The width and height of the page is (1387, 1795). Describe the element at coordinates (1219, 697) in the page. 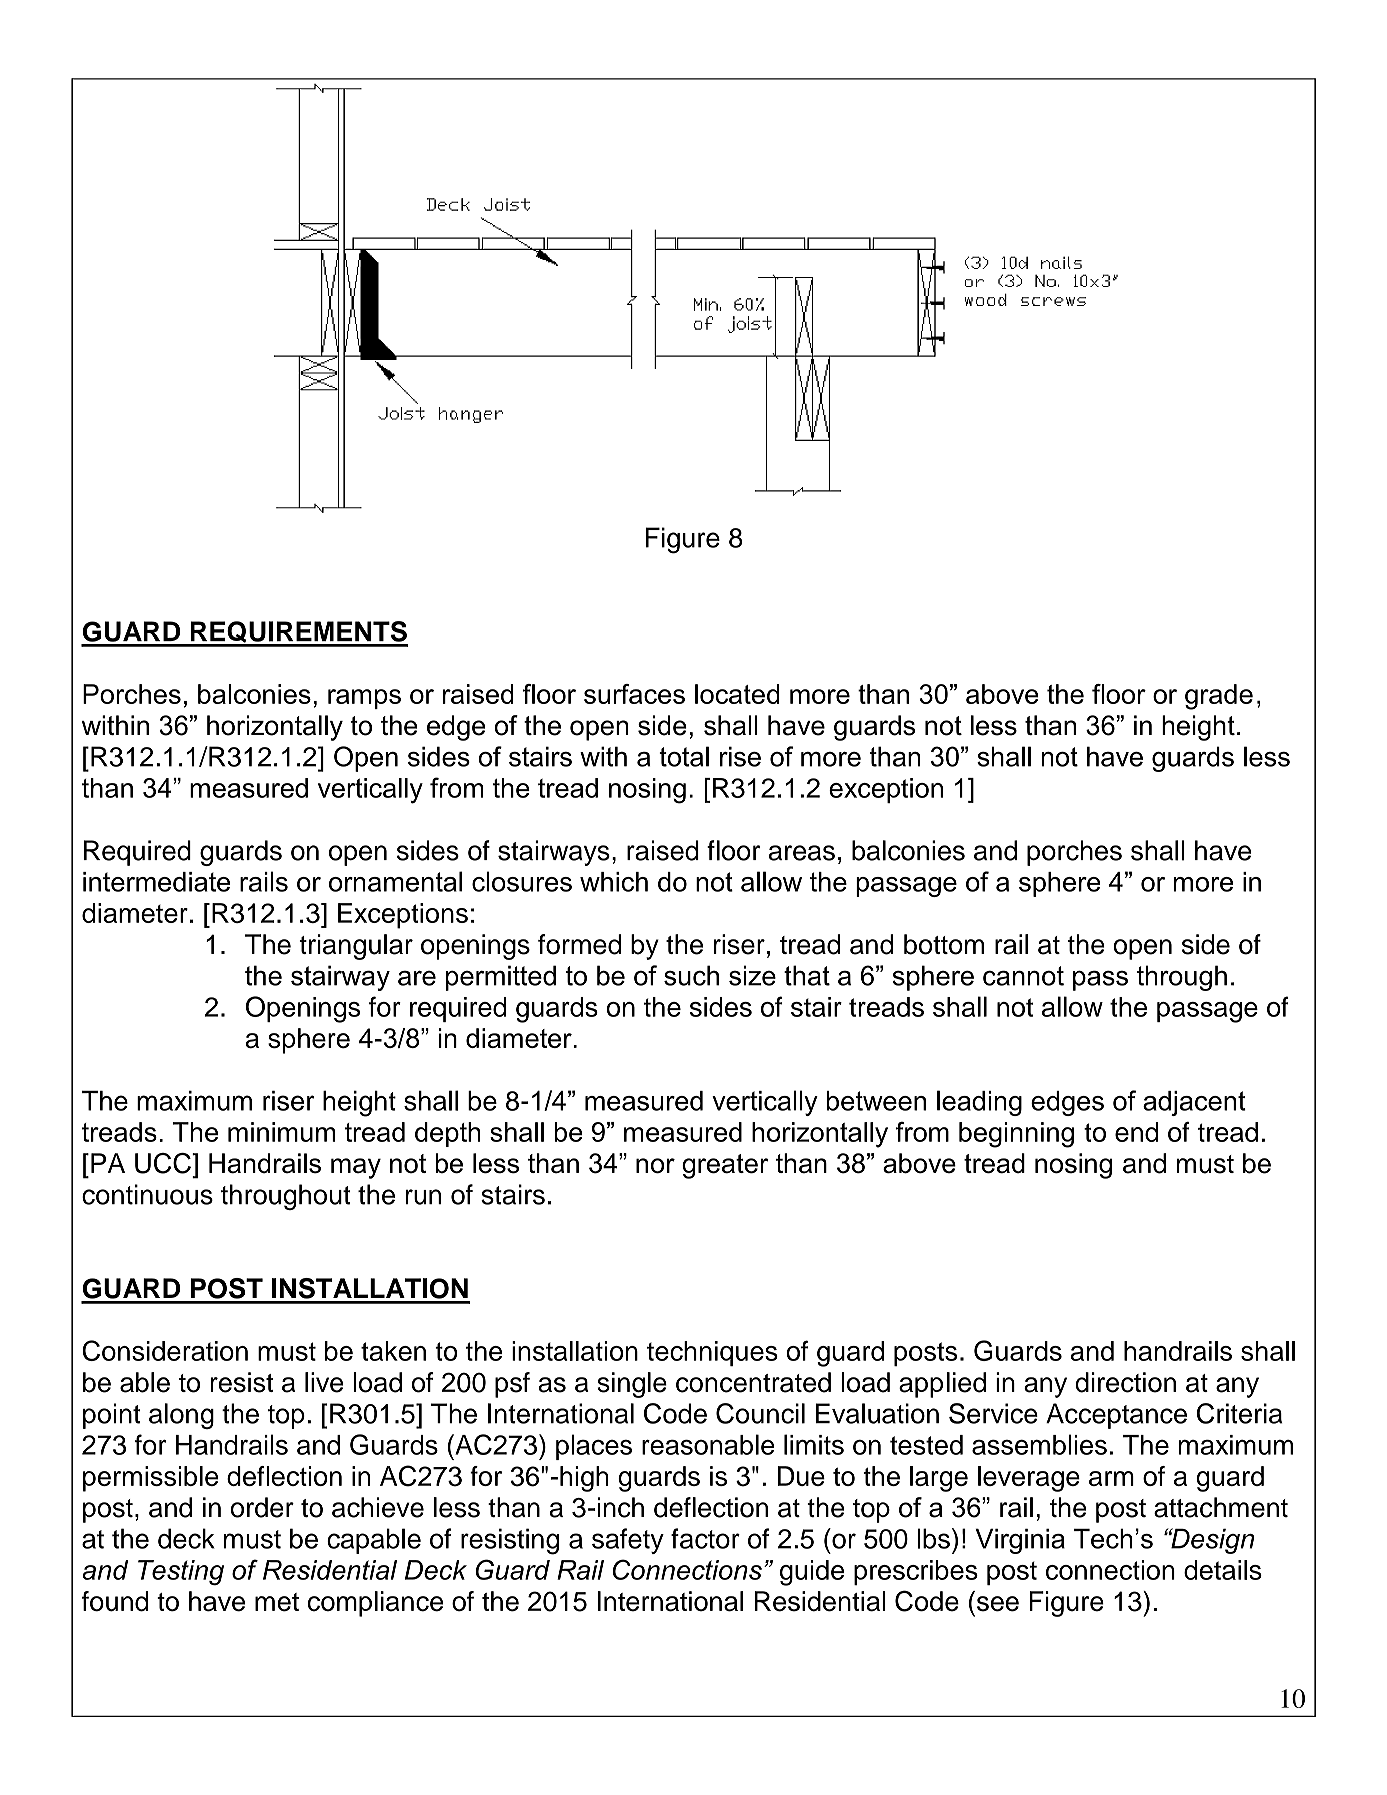

I see `grade` at that location.
